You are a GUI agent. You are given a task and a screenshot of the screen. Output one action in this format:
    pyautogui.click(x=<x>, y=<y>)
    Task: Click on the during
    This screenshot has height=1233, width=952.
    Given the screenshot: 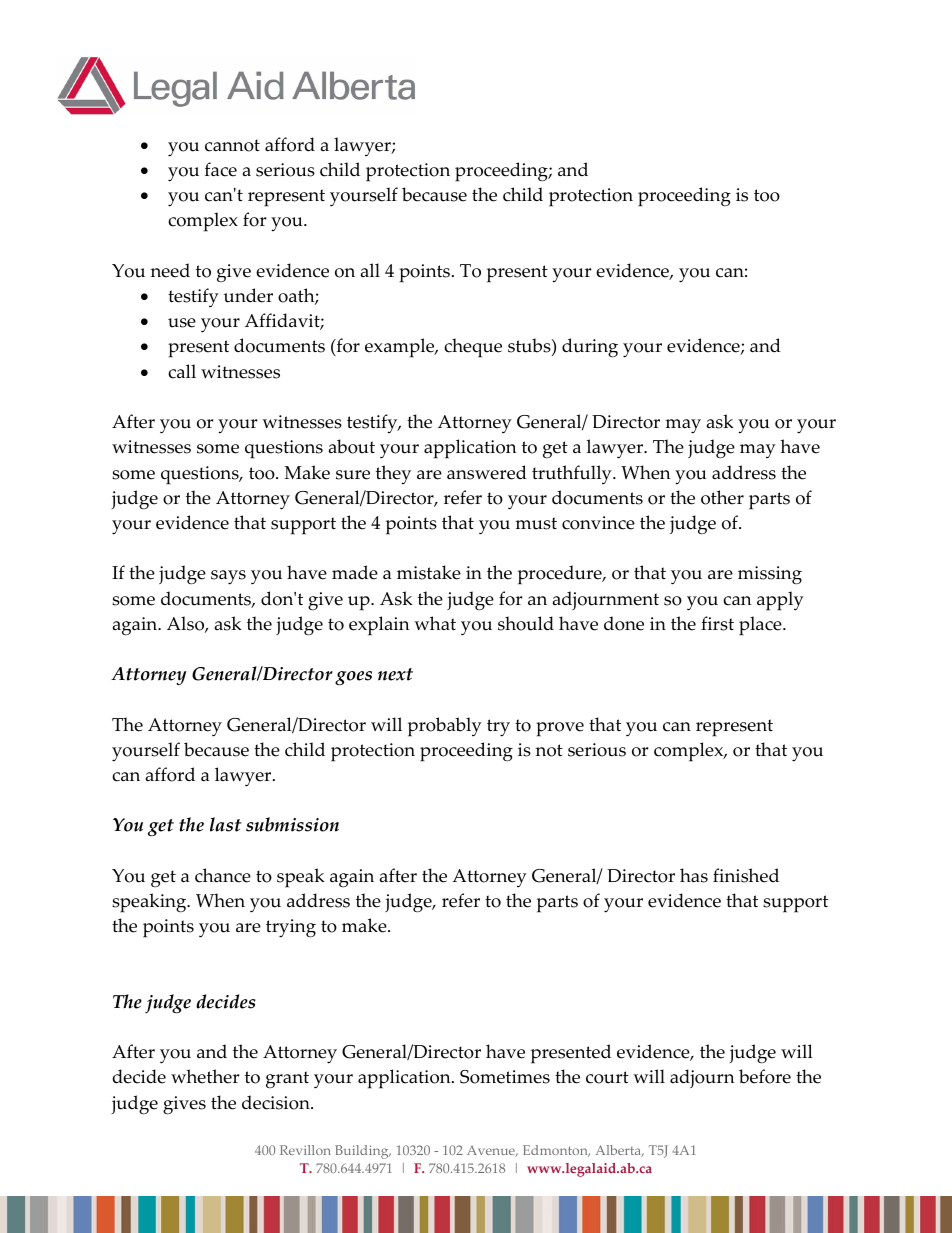 What is the action you would take?
    pyautogui.click(x=590, y=348)
